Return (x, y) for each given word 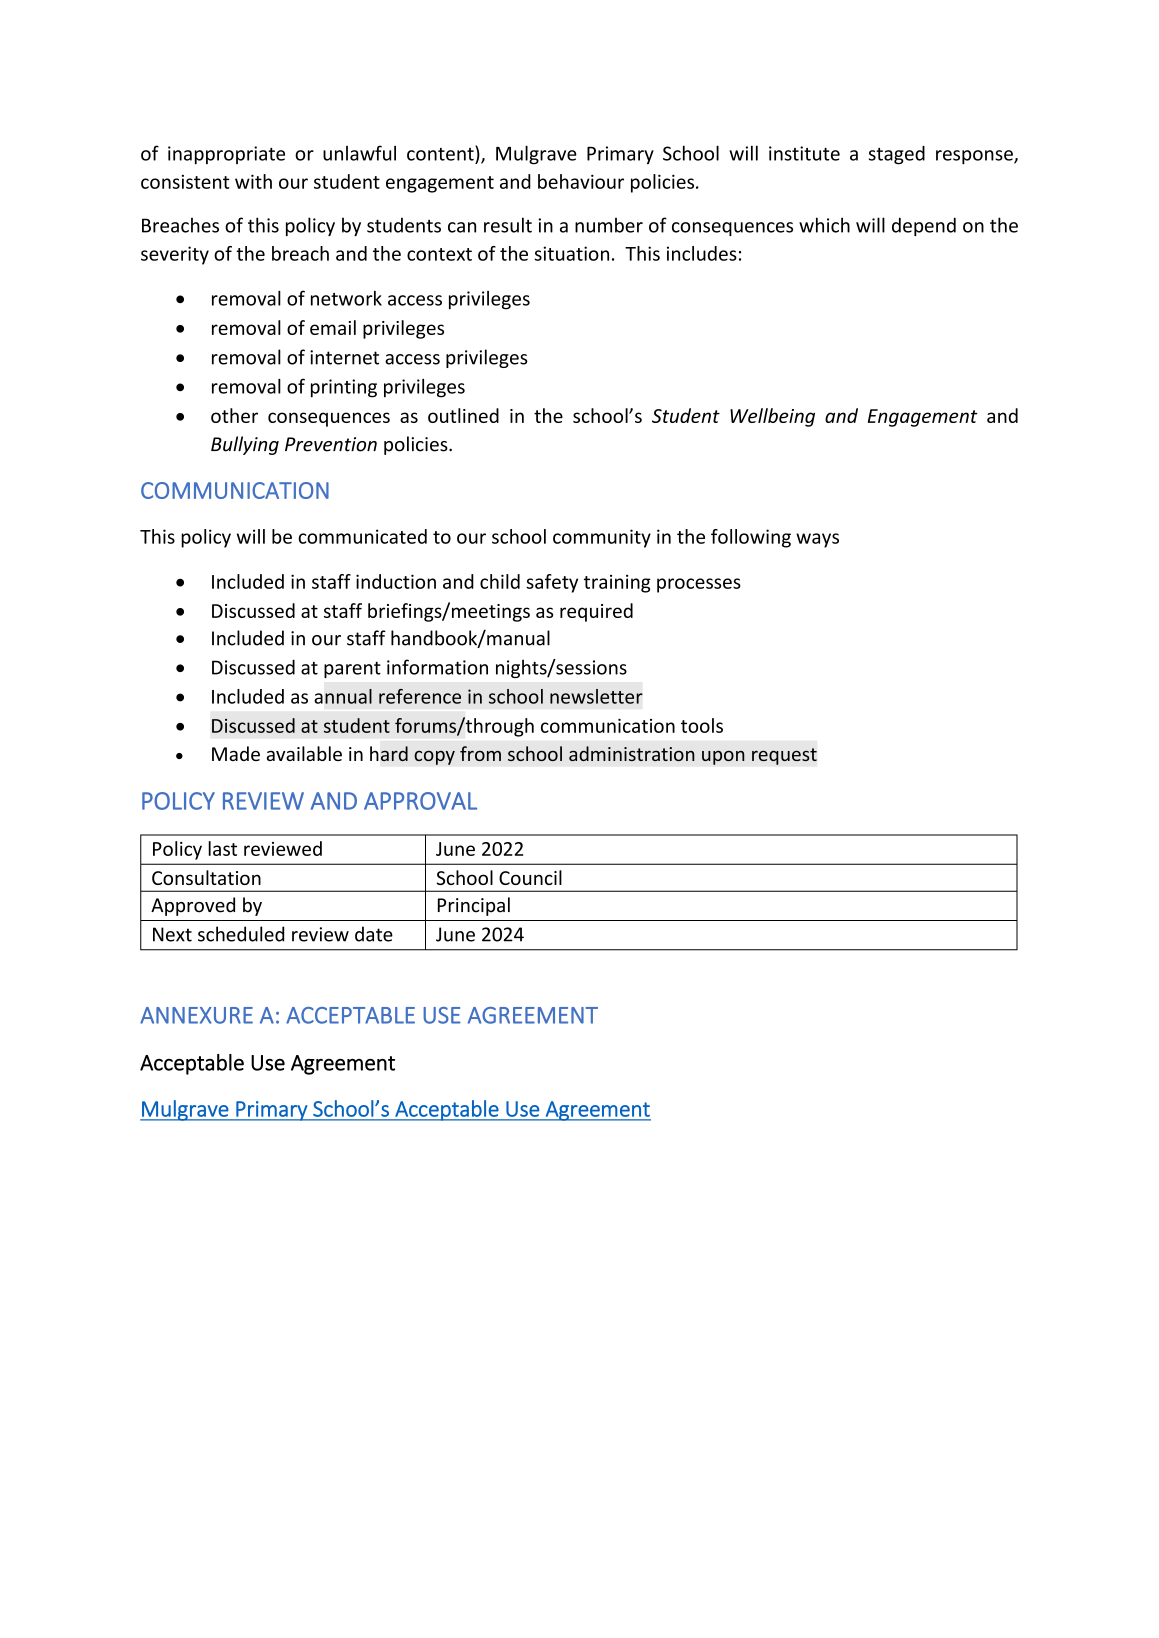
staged (897, 155)
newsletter (596, 696)
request (784, 756)
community (602, 538)
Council (530, 877)
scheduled (241, 934)
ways (817, 540)
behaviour (581, 181)
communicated (362, 536)
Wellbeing (772, 417)
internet (344, 357)
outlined (463, 415)
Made (236, 753)
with (253, 181)
